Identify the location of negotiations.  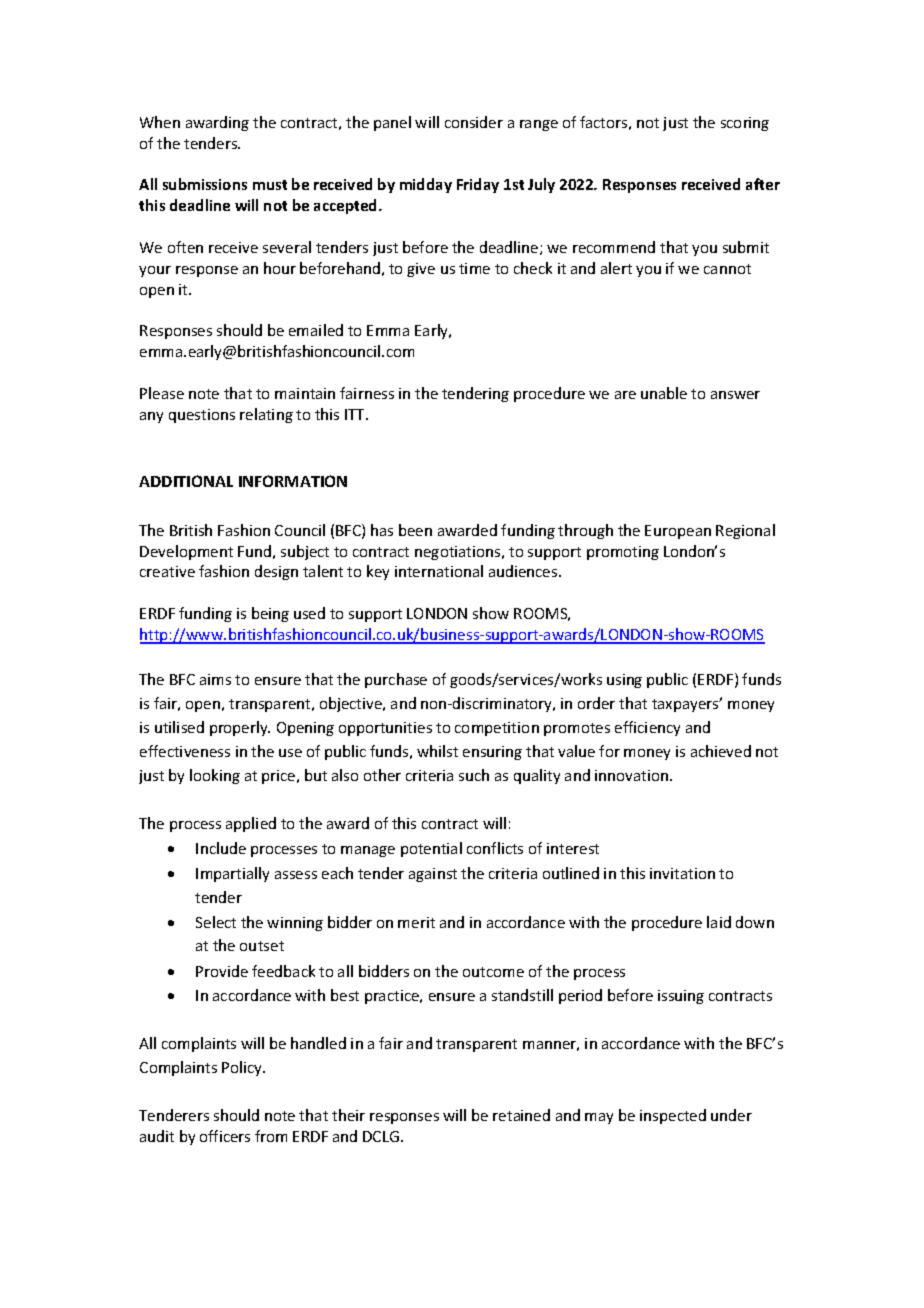
(459, 553).
